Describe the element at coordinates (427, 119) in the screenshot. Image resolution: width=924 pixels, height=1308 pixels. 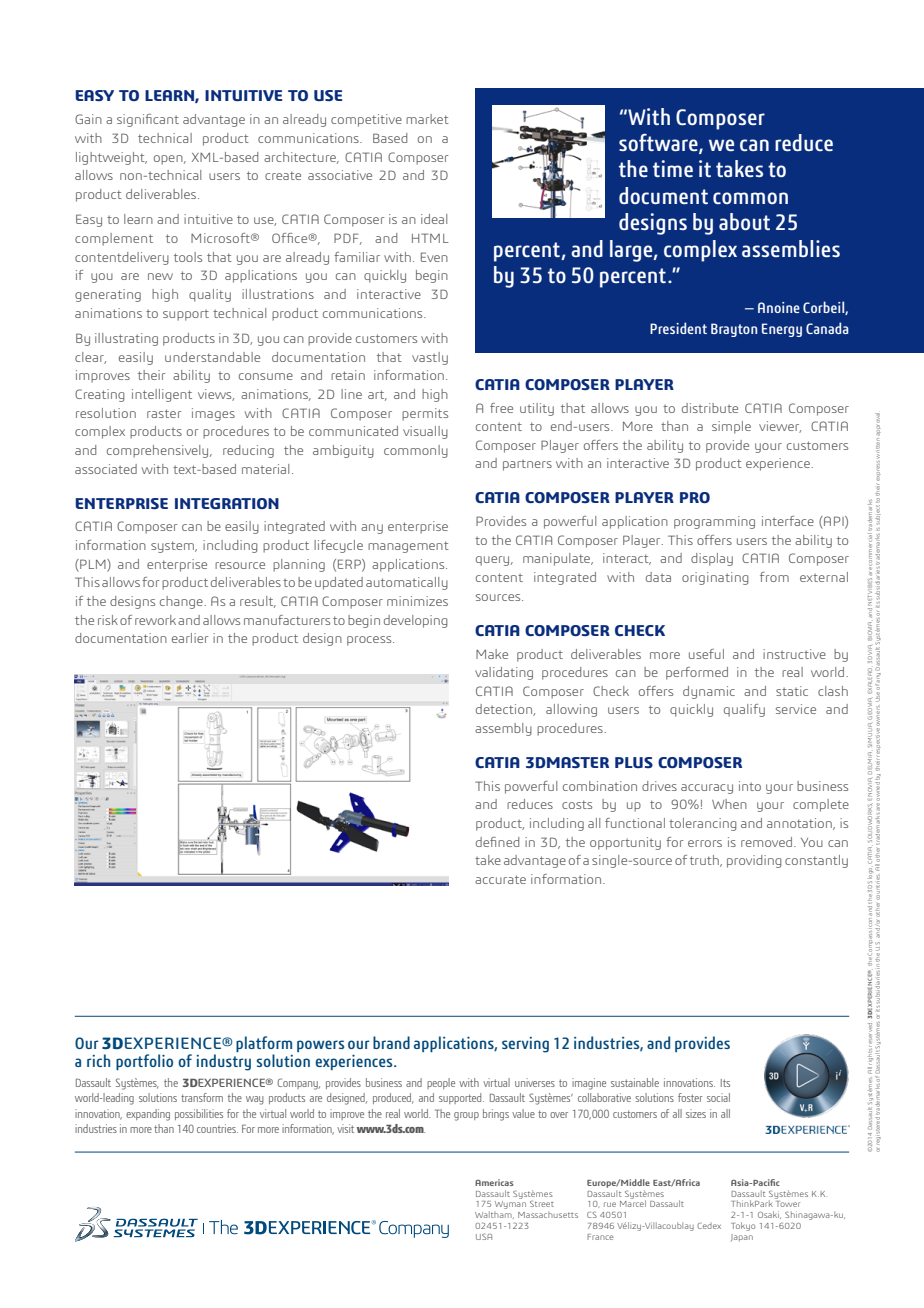
I see `market` at that location.
